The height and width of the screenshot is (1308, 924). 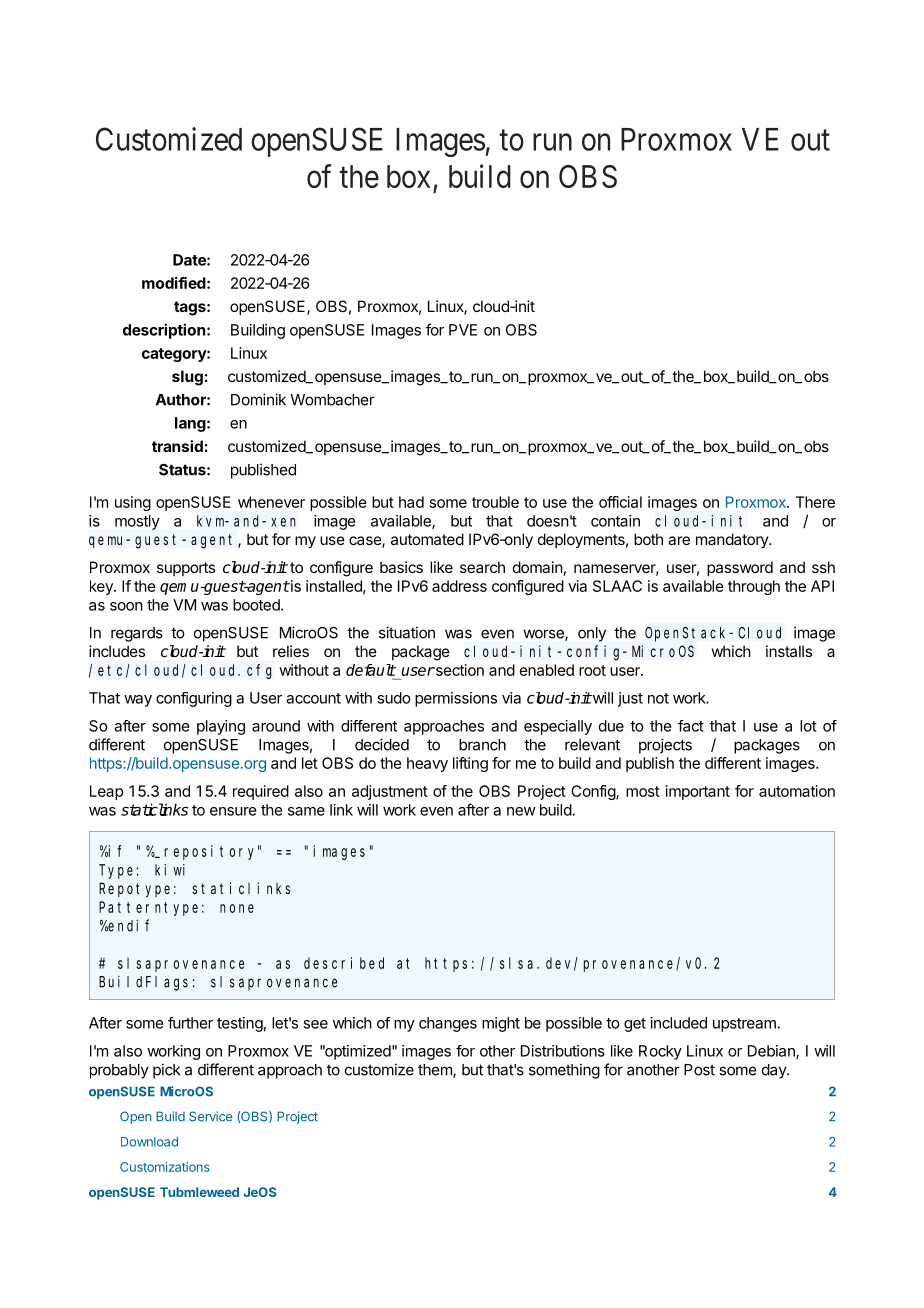 What do you see at coordinates (237, 908) in the screenshot?
I see `none` at bounding box center [237, 908].
